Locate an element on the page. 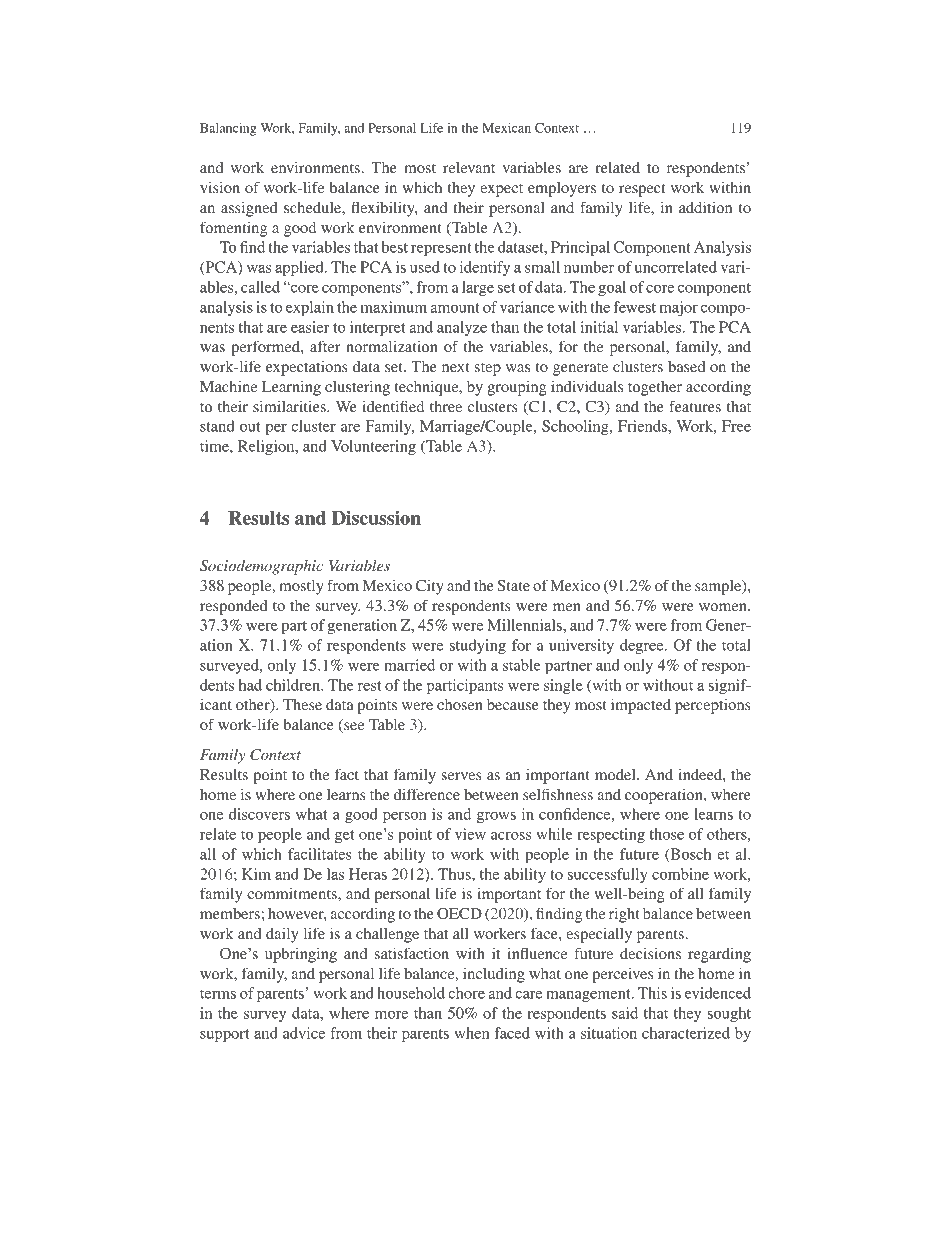 The width and height of the image is (952, 1233). Friends is located at coordinates (643, 426).
